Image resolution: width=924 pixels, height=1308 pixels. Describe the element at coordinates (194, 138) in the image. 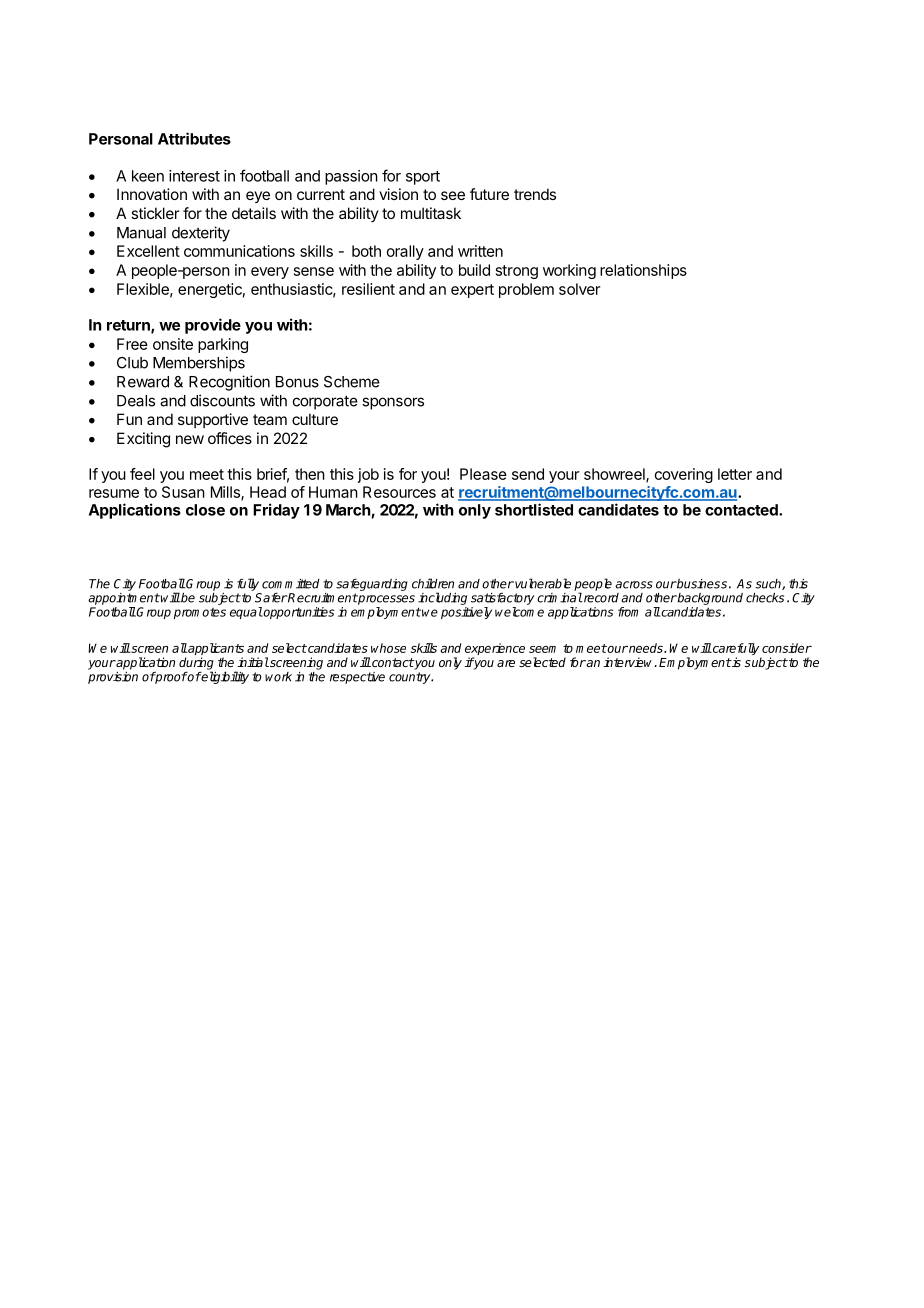

I see `Attributes` at that location.
